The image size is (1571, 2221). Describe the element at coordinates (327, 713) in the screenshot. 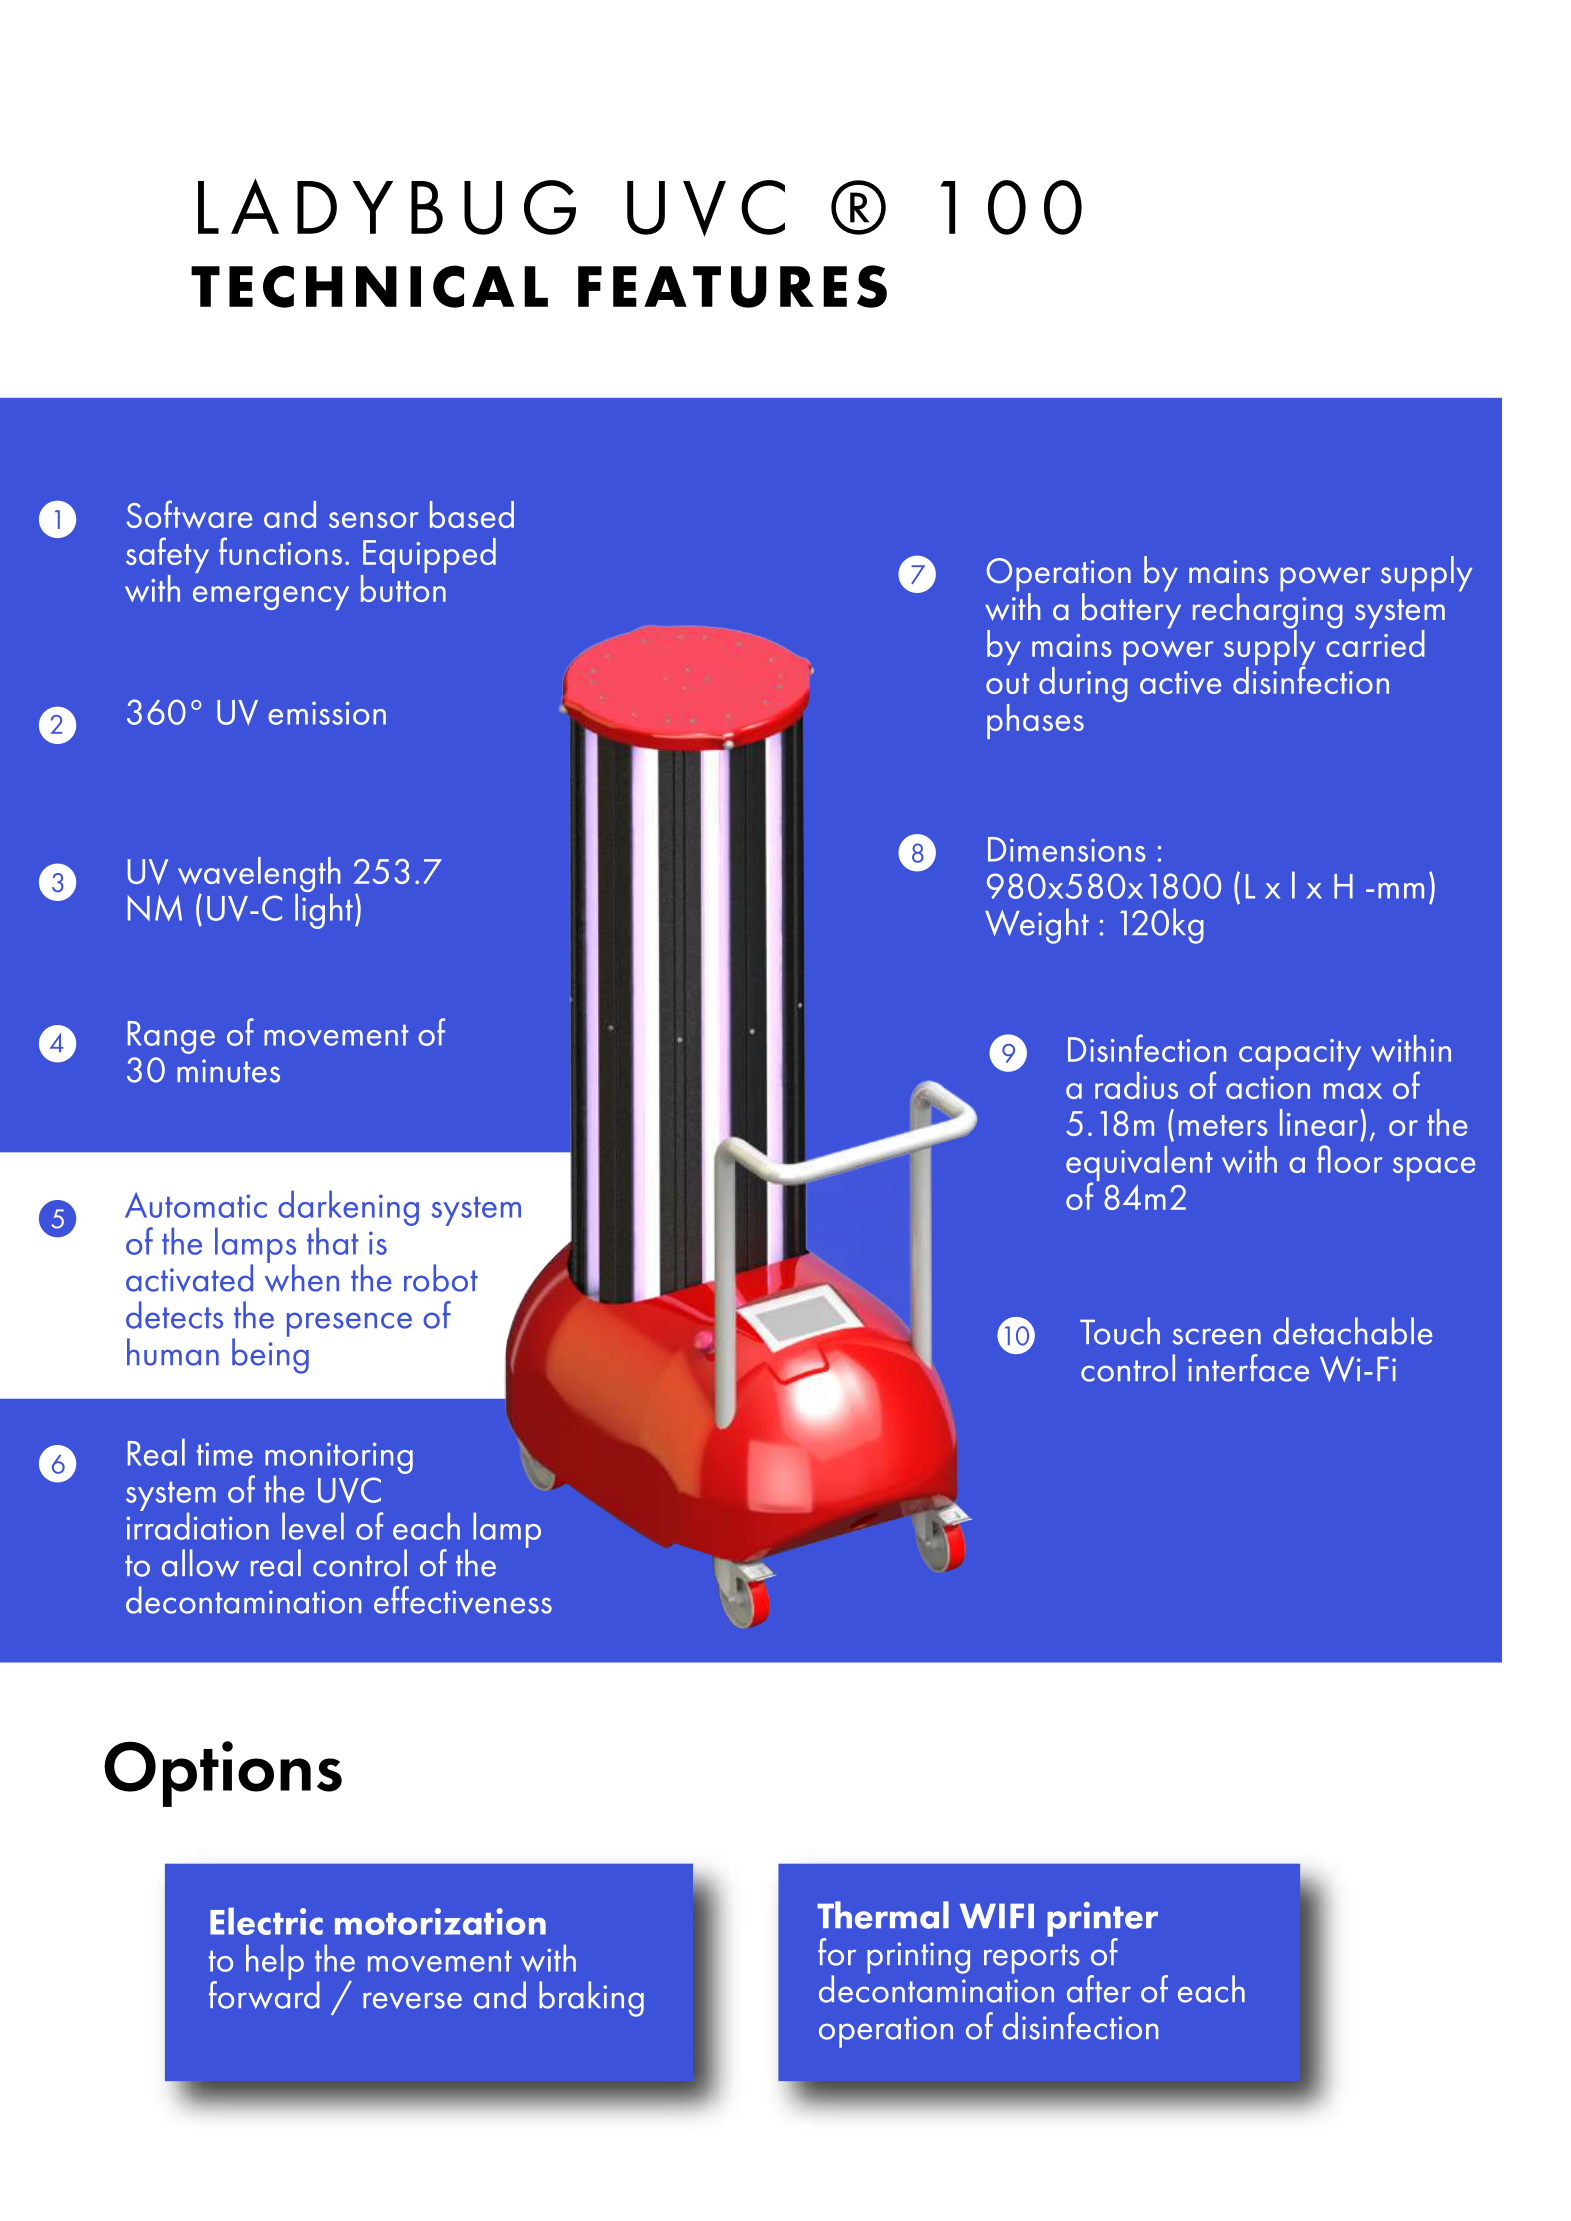

I see `emission` at that location.
